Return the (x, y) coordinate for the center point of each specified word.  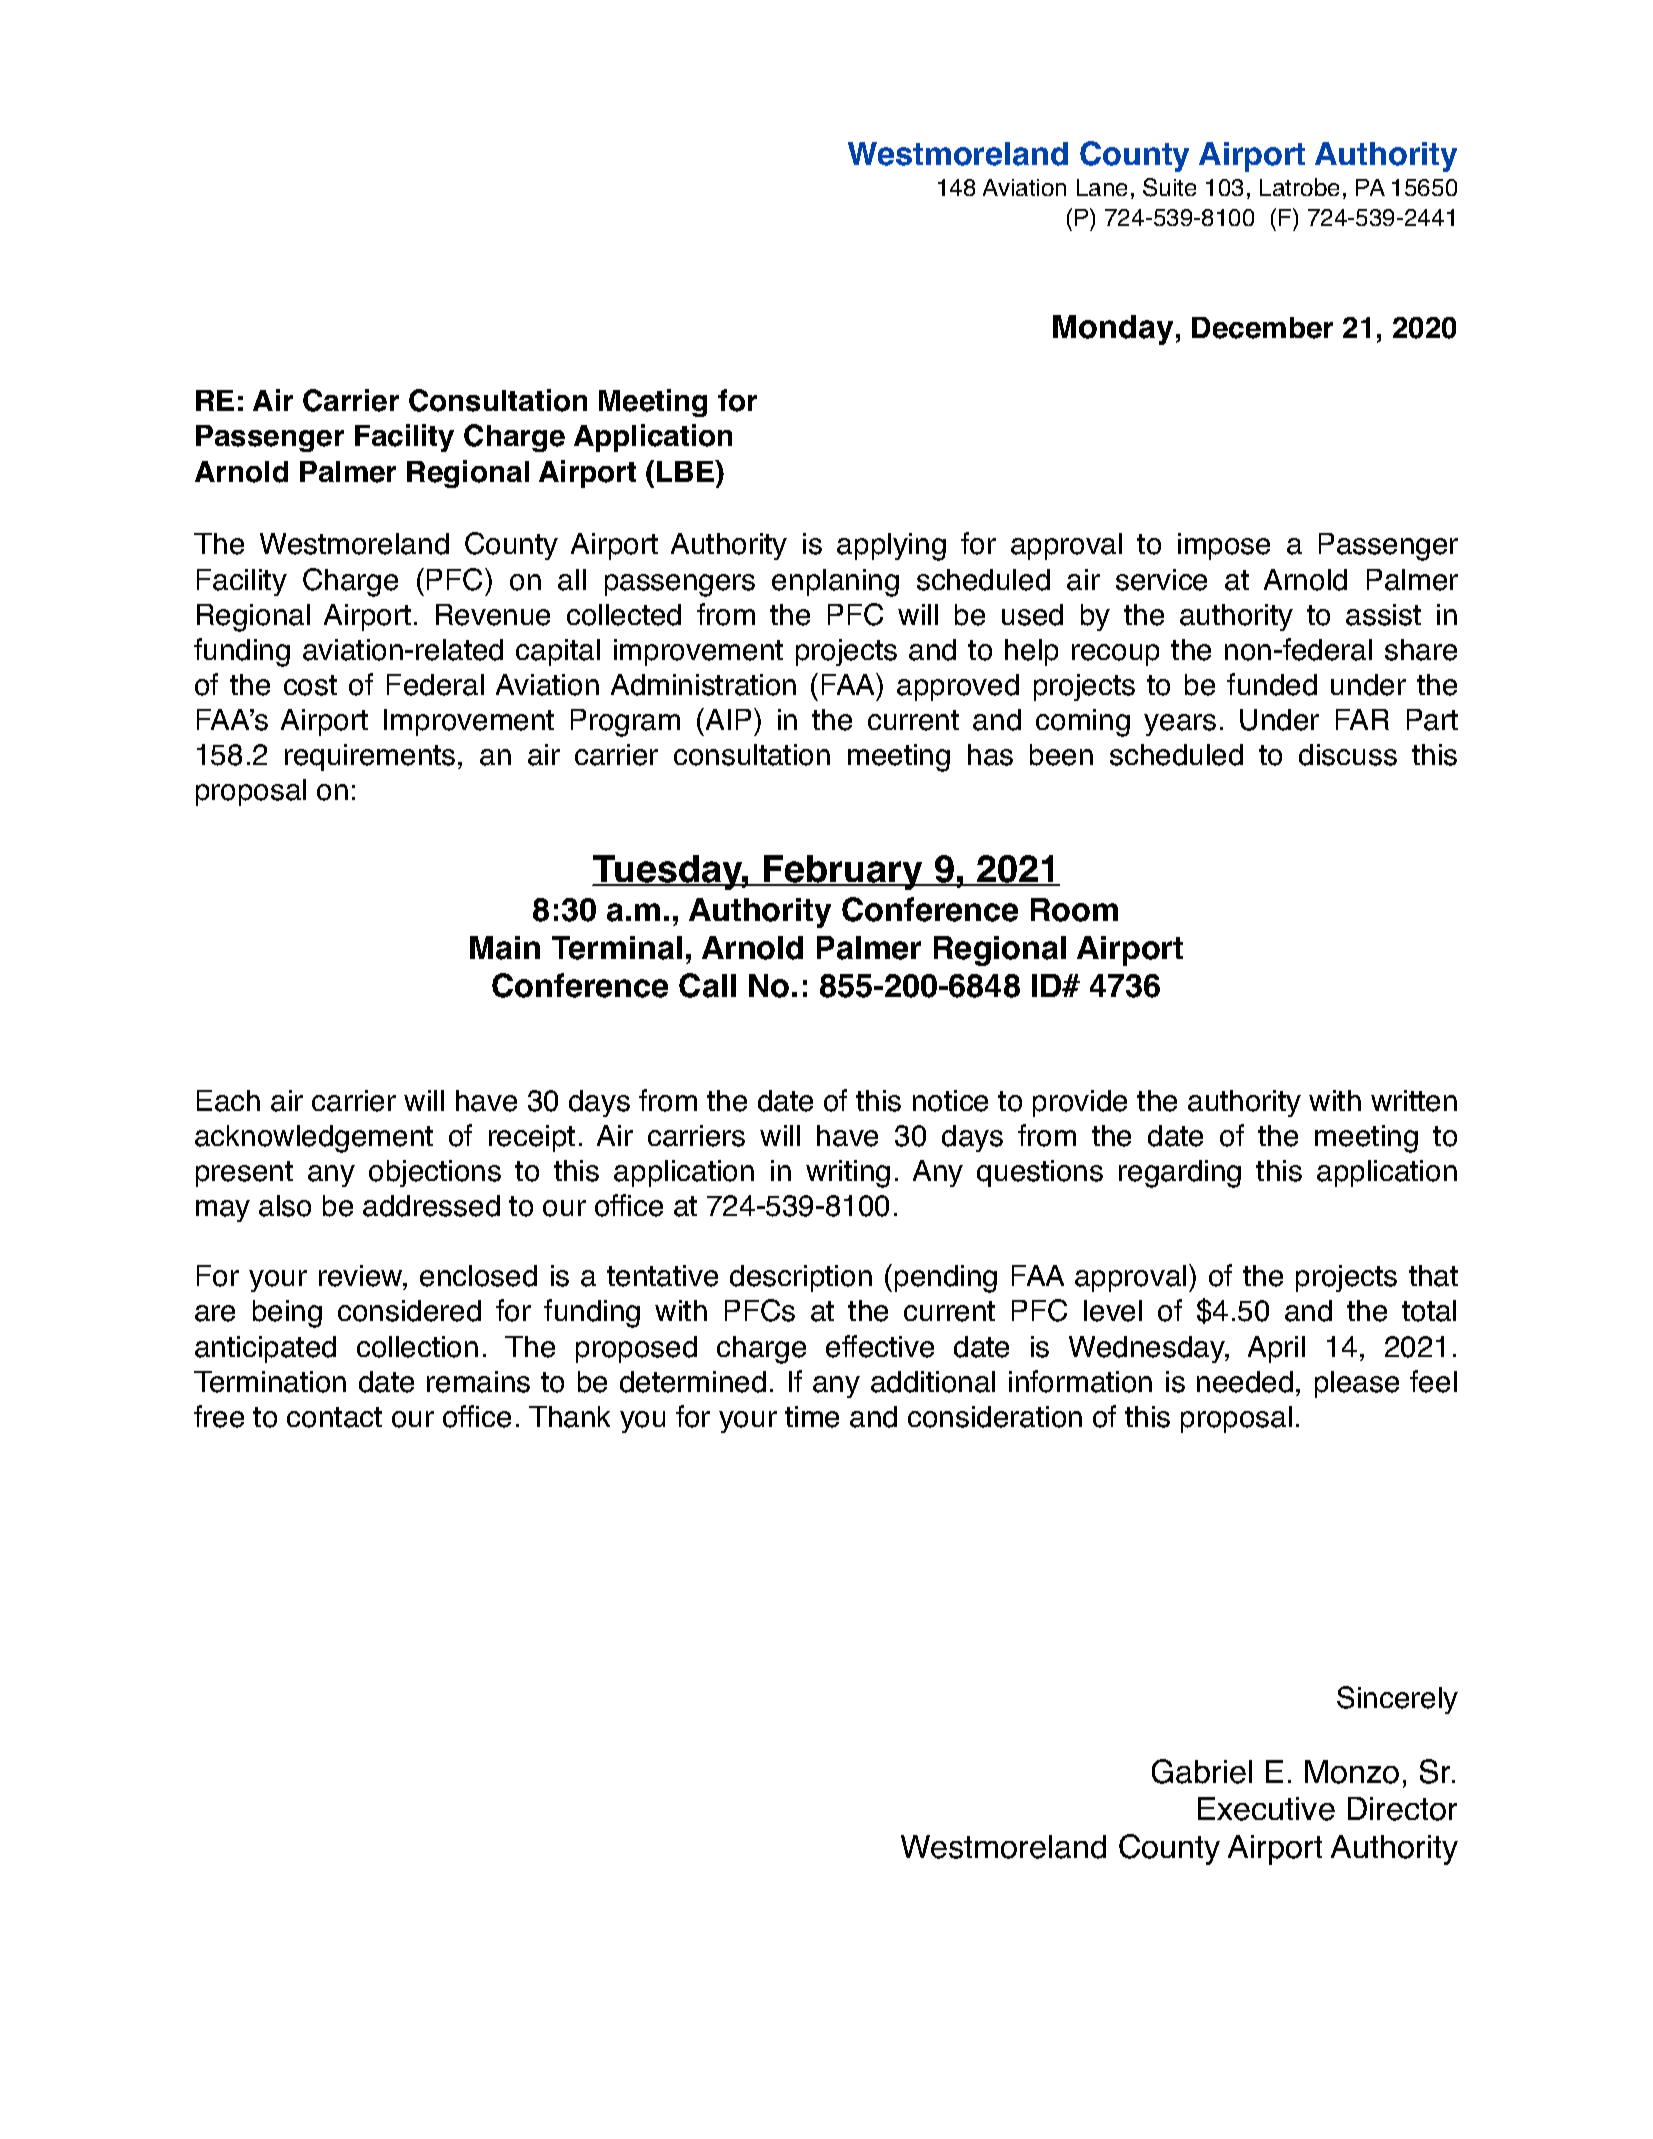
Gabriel (1202, 1771)
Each (228, 1101)
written (1414, 1101)
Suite (1169, 187)
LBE (686, 471)
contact (334, 1417)
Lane (1102, 187)
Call (707, 985)
